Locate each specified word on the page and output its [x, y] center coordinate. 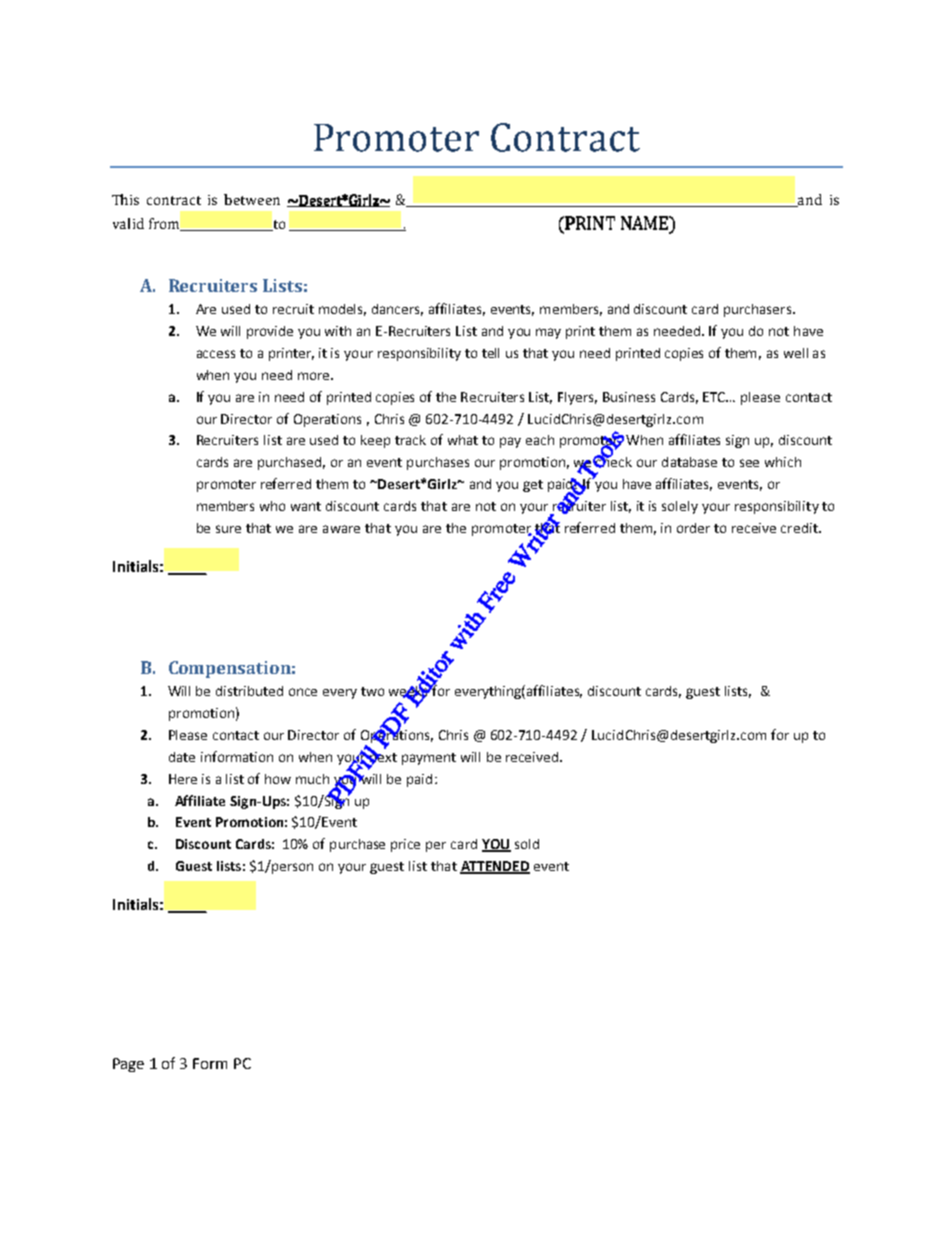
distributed [249, 691]
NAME [646, 223]
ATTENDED [495, 867]
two [372, 691]
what [463, 440]
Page [128, 1065]
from [165, 224]
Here [183, 779]
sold [527, 844]
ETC [715, 397]
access [216, 354]
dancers [397, 310]
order [693, 528]
